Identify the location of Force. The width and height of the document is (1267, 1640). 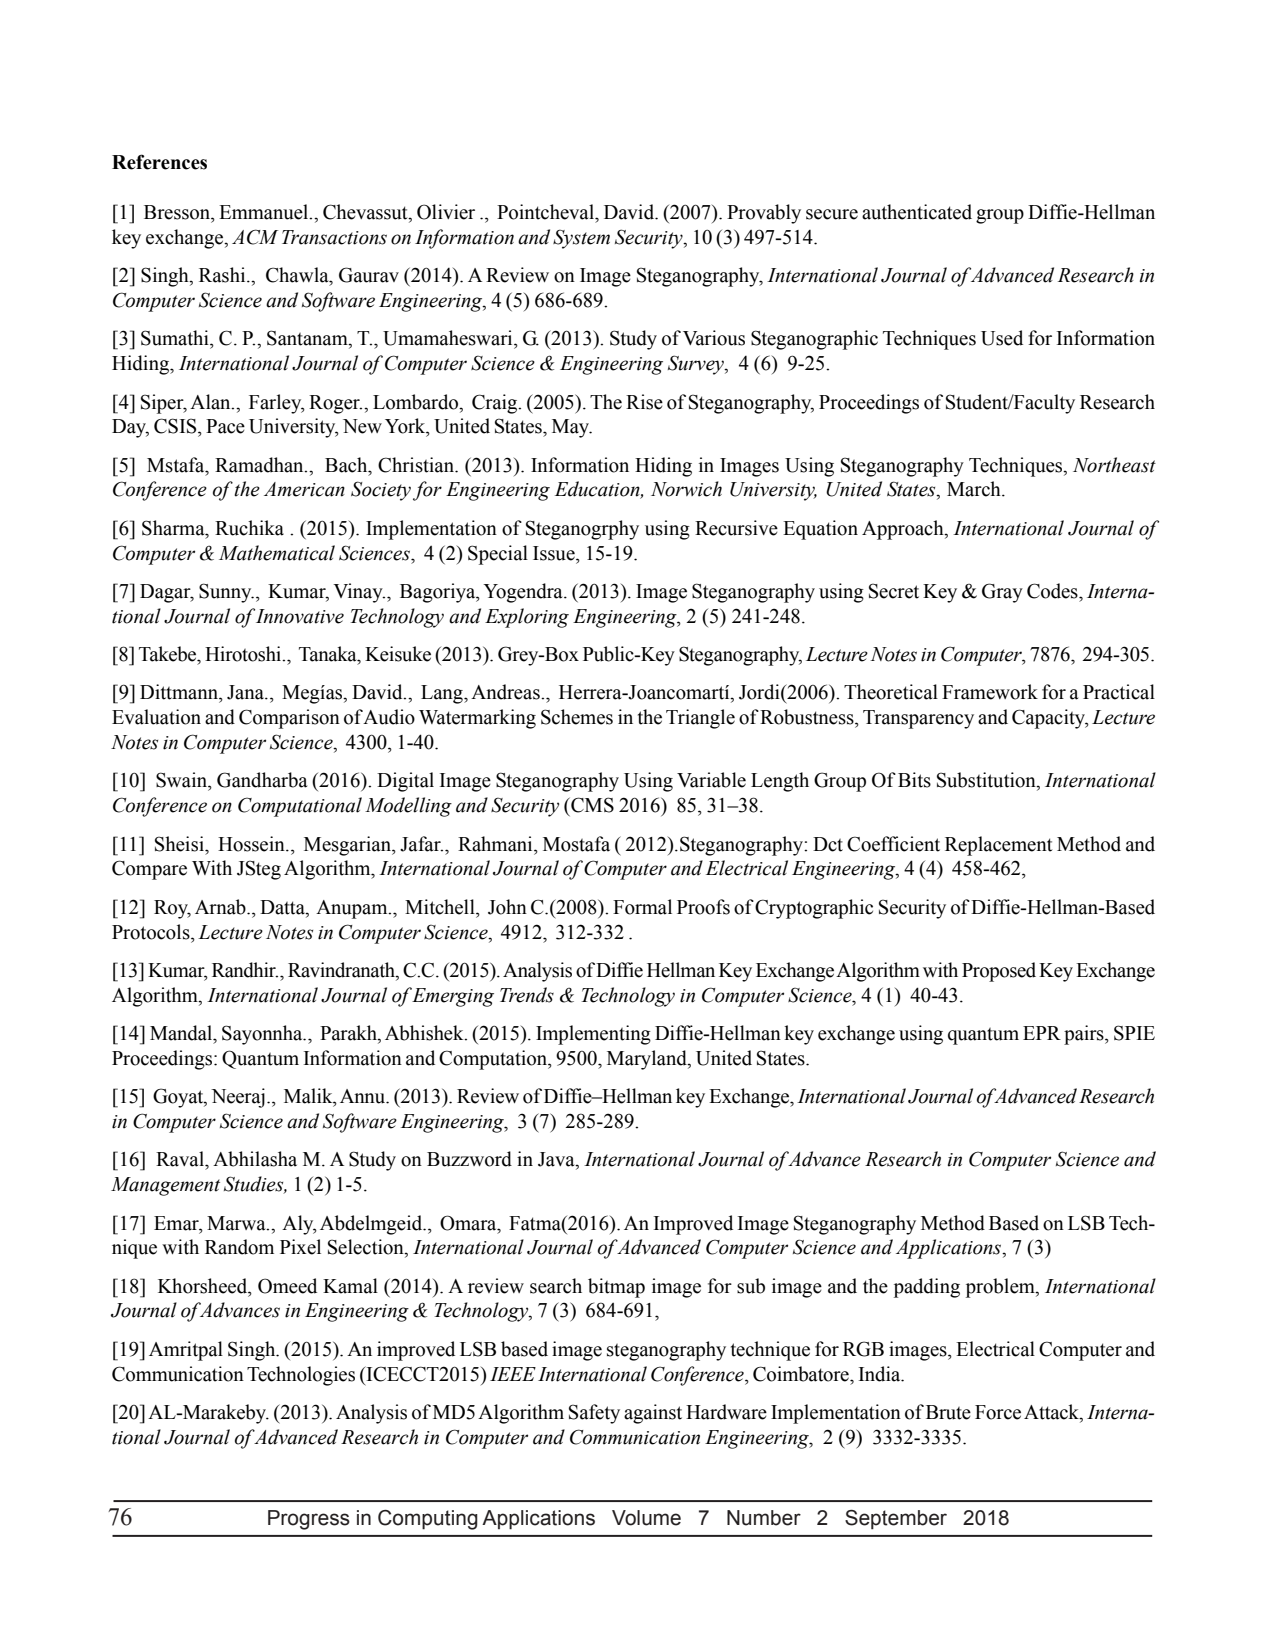
(998, 1412).
